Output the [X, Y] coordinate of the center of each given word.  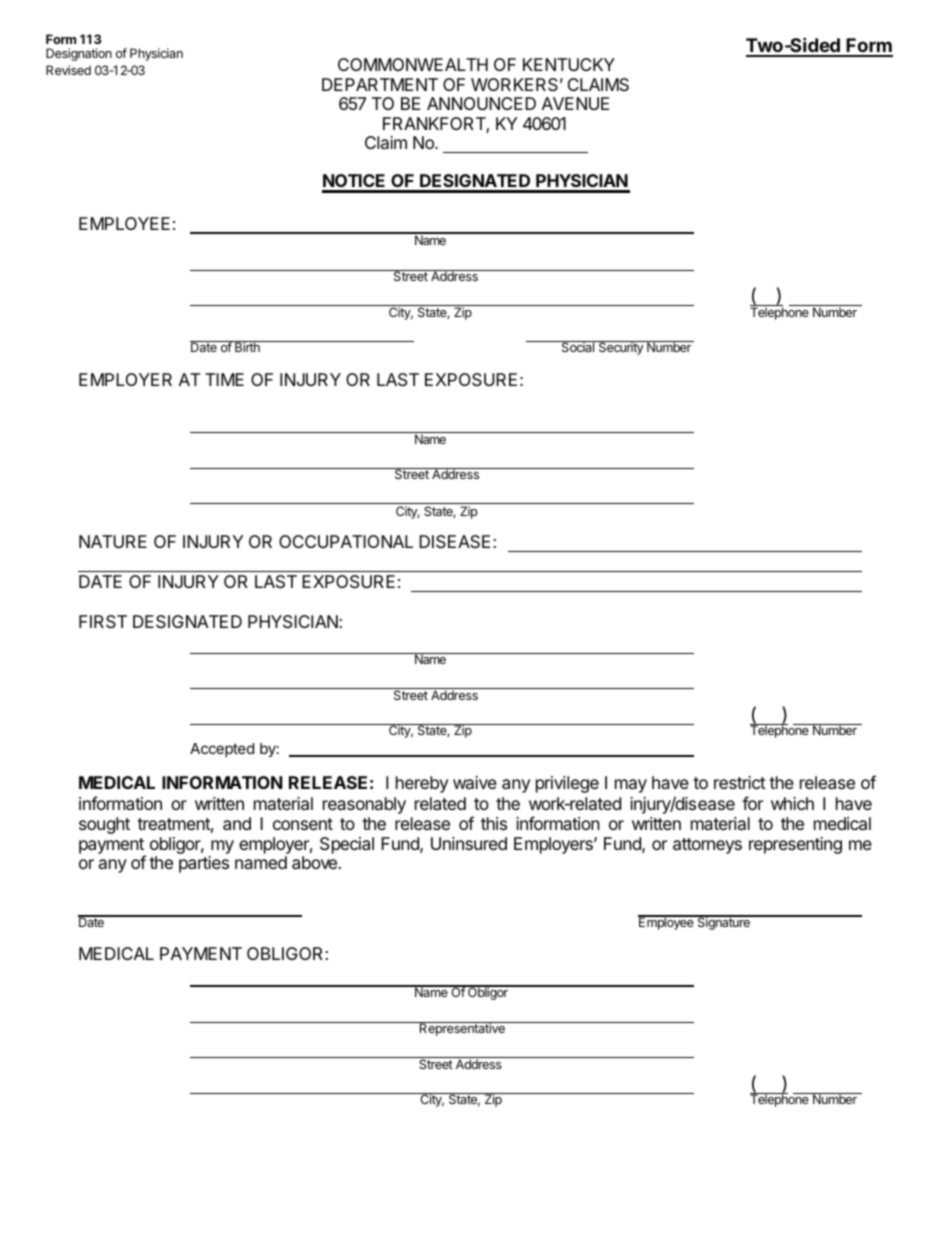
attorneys [707, 846]
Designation [79, 54]
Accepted [222, 750]
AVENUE [575, 103]
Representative [462, 1029]
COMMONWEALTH [413, 64]
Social [578, 346]
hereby [422, 784]
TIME [224, 379]
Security [620, 348]
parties [204, 864]
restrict [740, 782]
